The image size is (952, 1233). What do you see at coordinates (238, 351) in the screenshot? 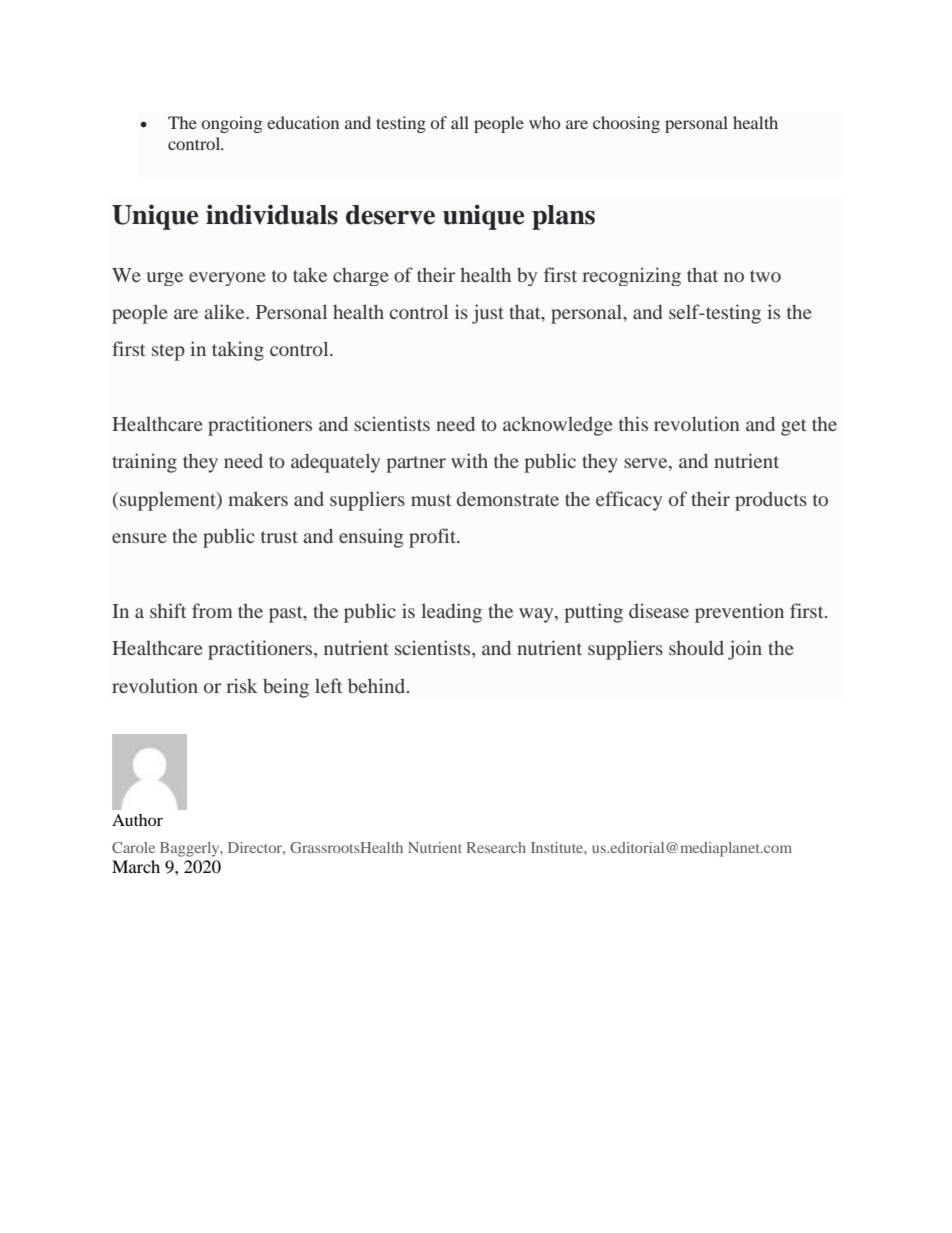
I see `taking` at bounding box center [238, 351].
